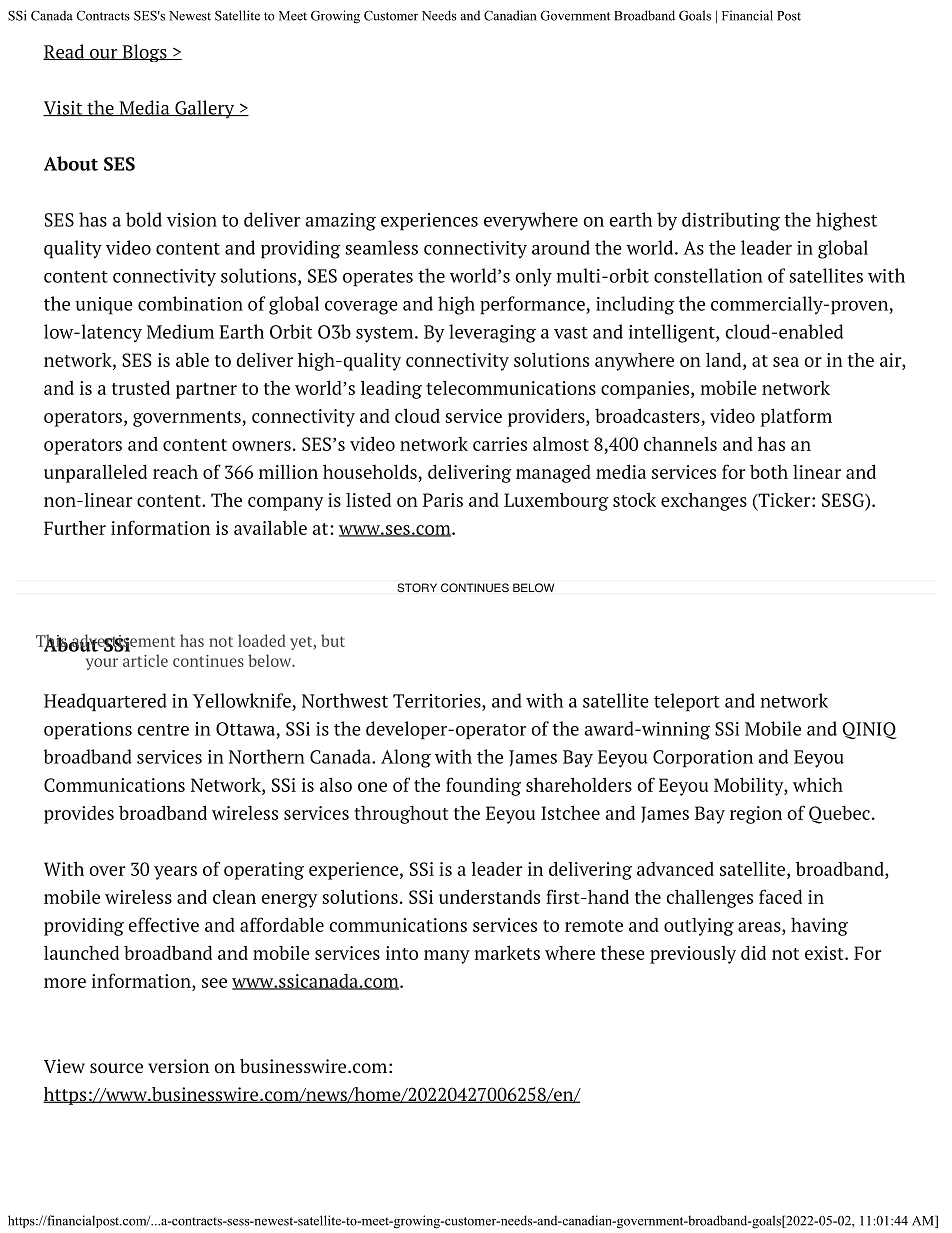 This screenshot has width=952, height=1233. I want to click on Blogs, so click(144, 53).
